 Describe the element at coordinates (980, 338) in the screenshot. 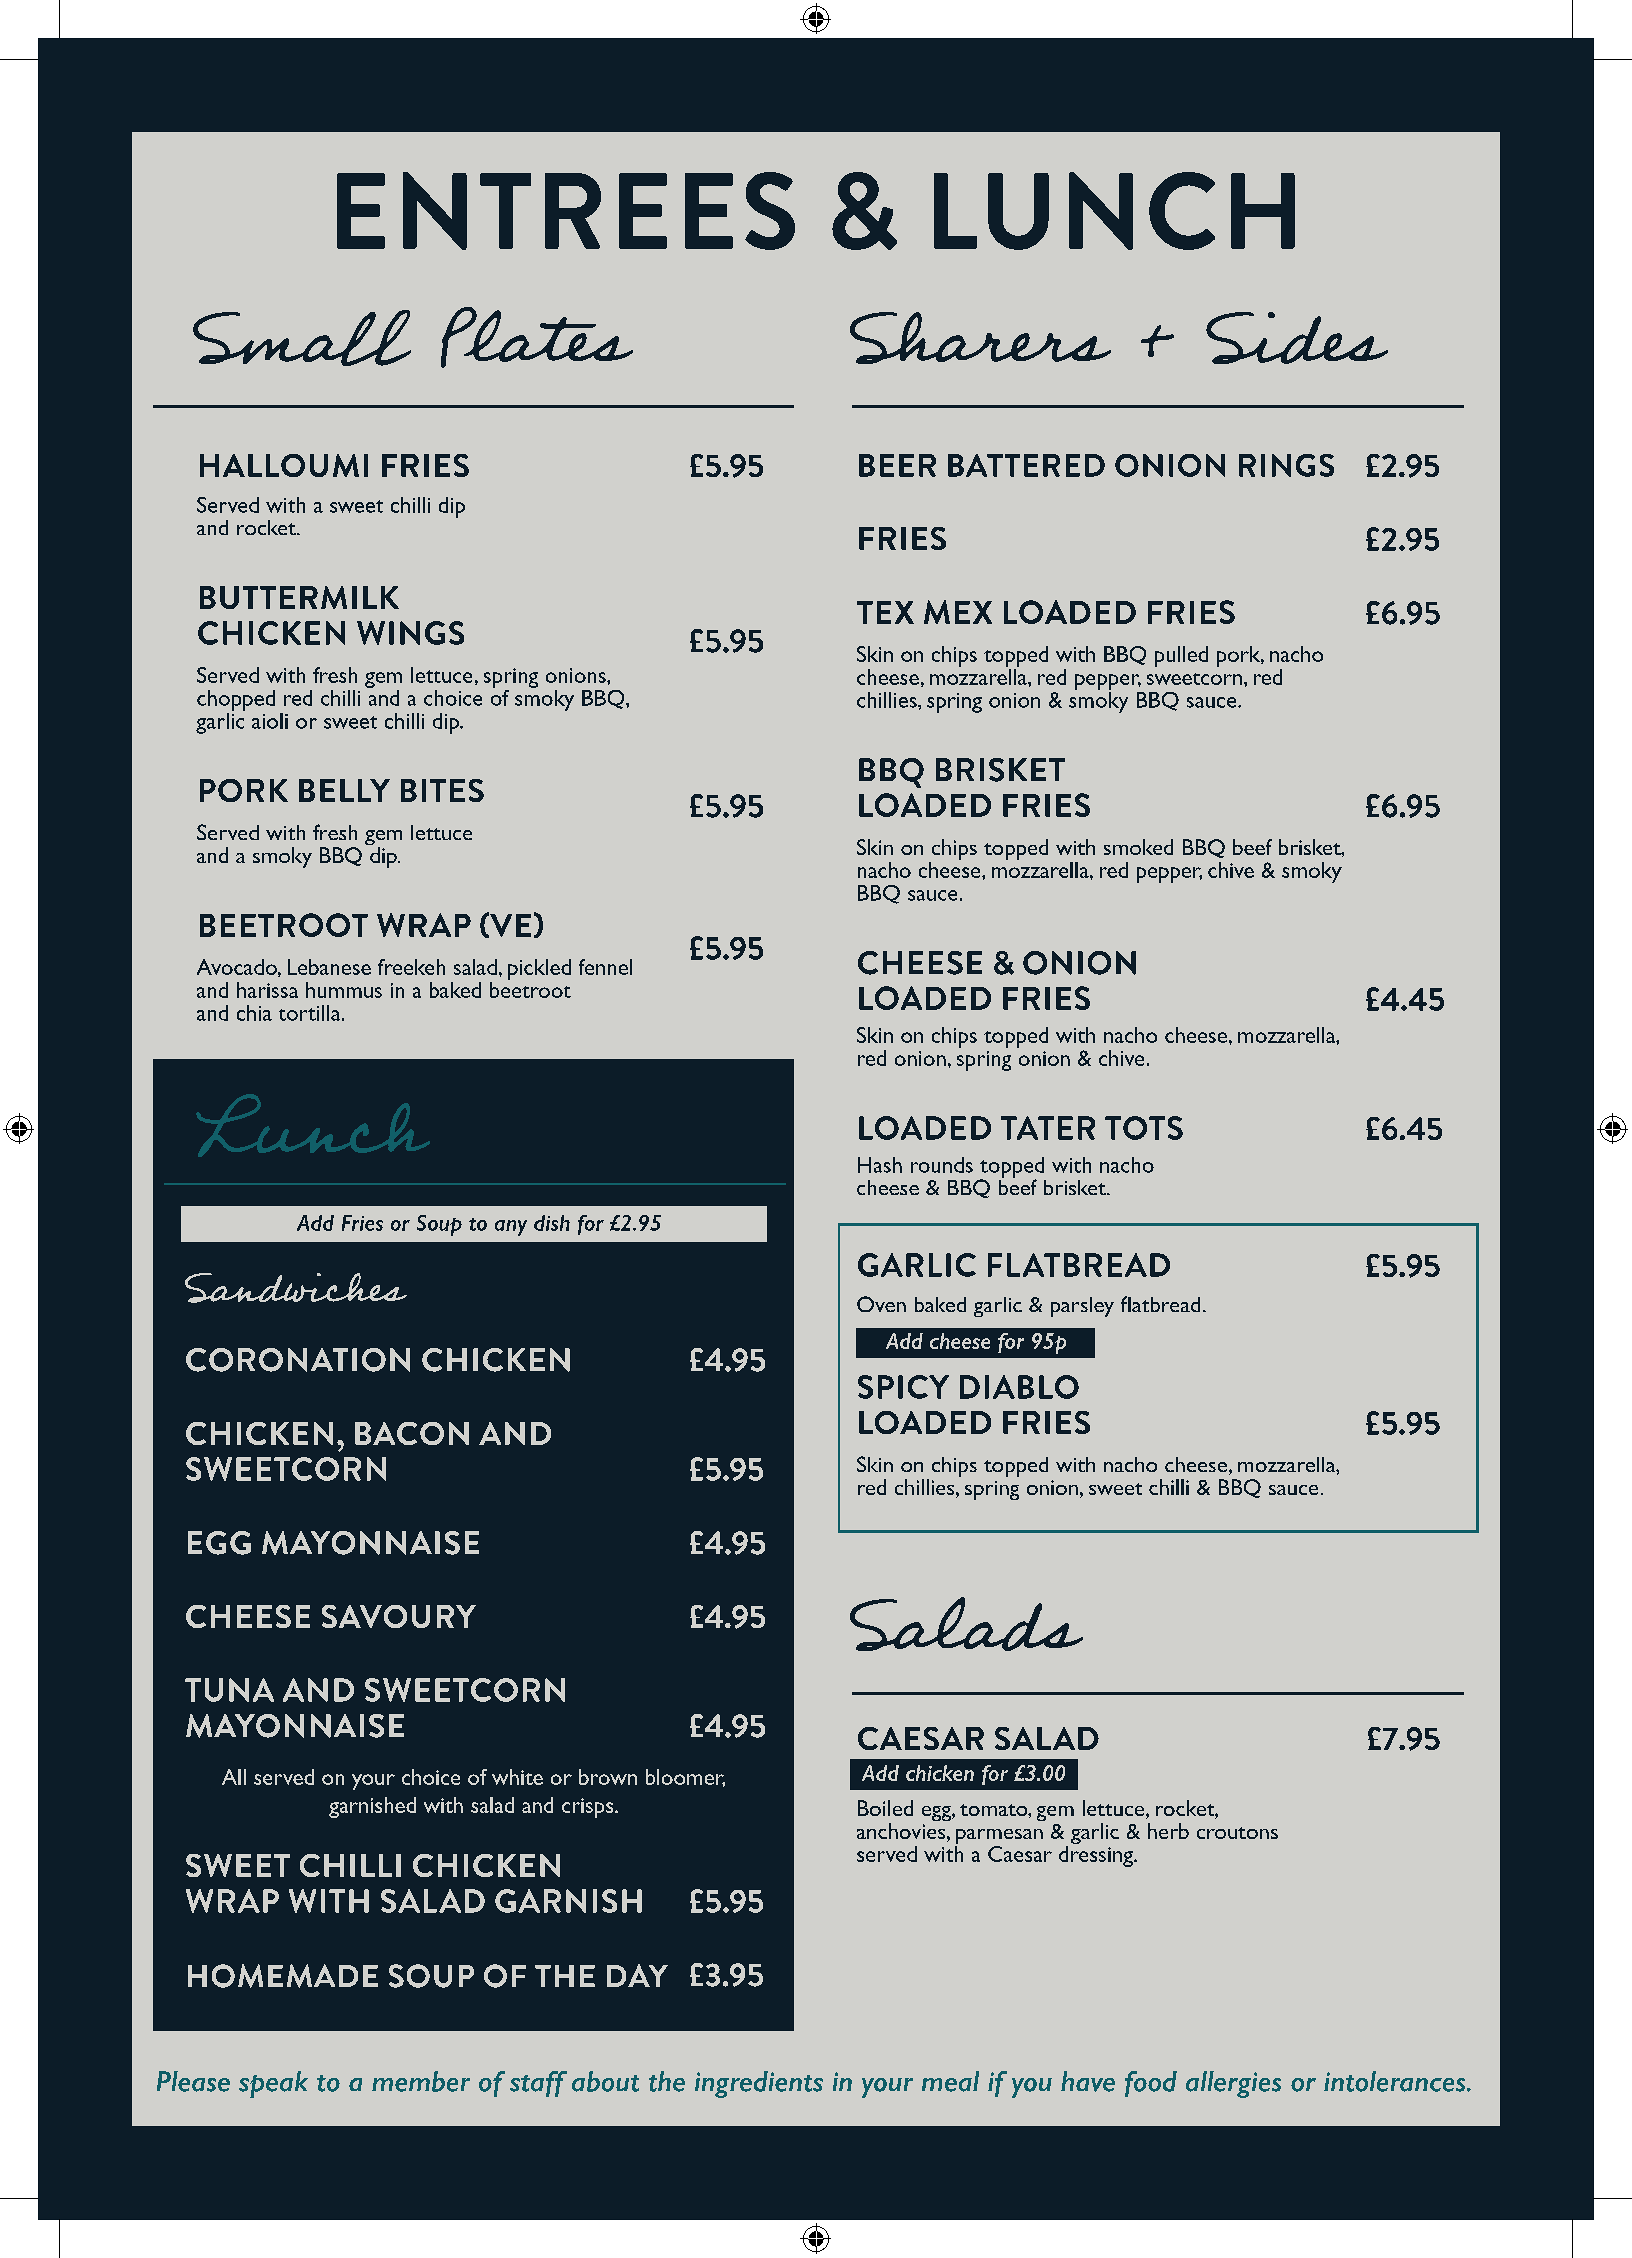

I see `Sharers` at that location.
